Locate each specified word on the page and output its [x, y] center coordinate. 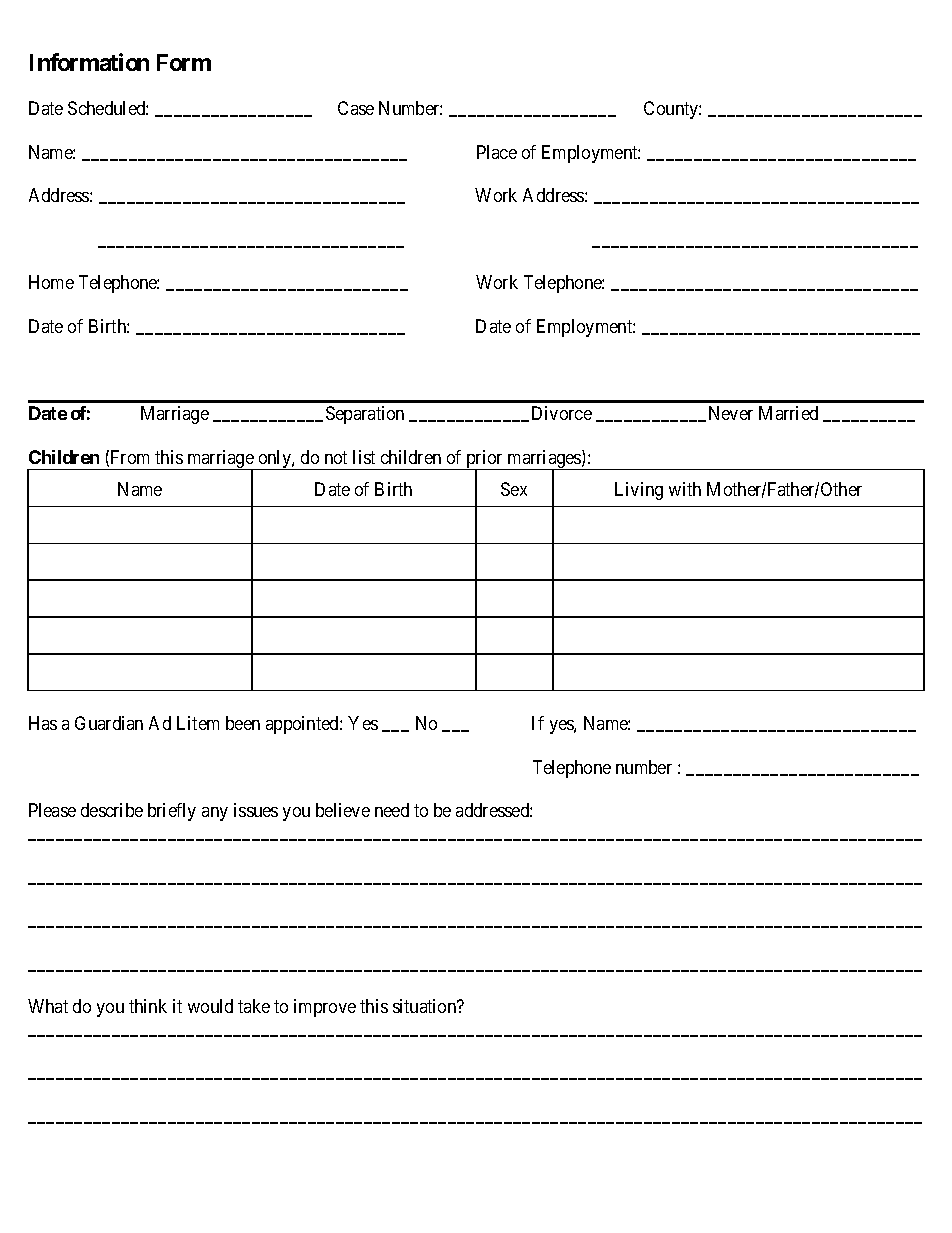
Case [356, 108]
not [336, 457]
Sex [514, 489]
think [148, 1006]
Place [497, 152]
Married [788, 413]
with [685, 489]
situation [426, 1006]
